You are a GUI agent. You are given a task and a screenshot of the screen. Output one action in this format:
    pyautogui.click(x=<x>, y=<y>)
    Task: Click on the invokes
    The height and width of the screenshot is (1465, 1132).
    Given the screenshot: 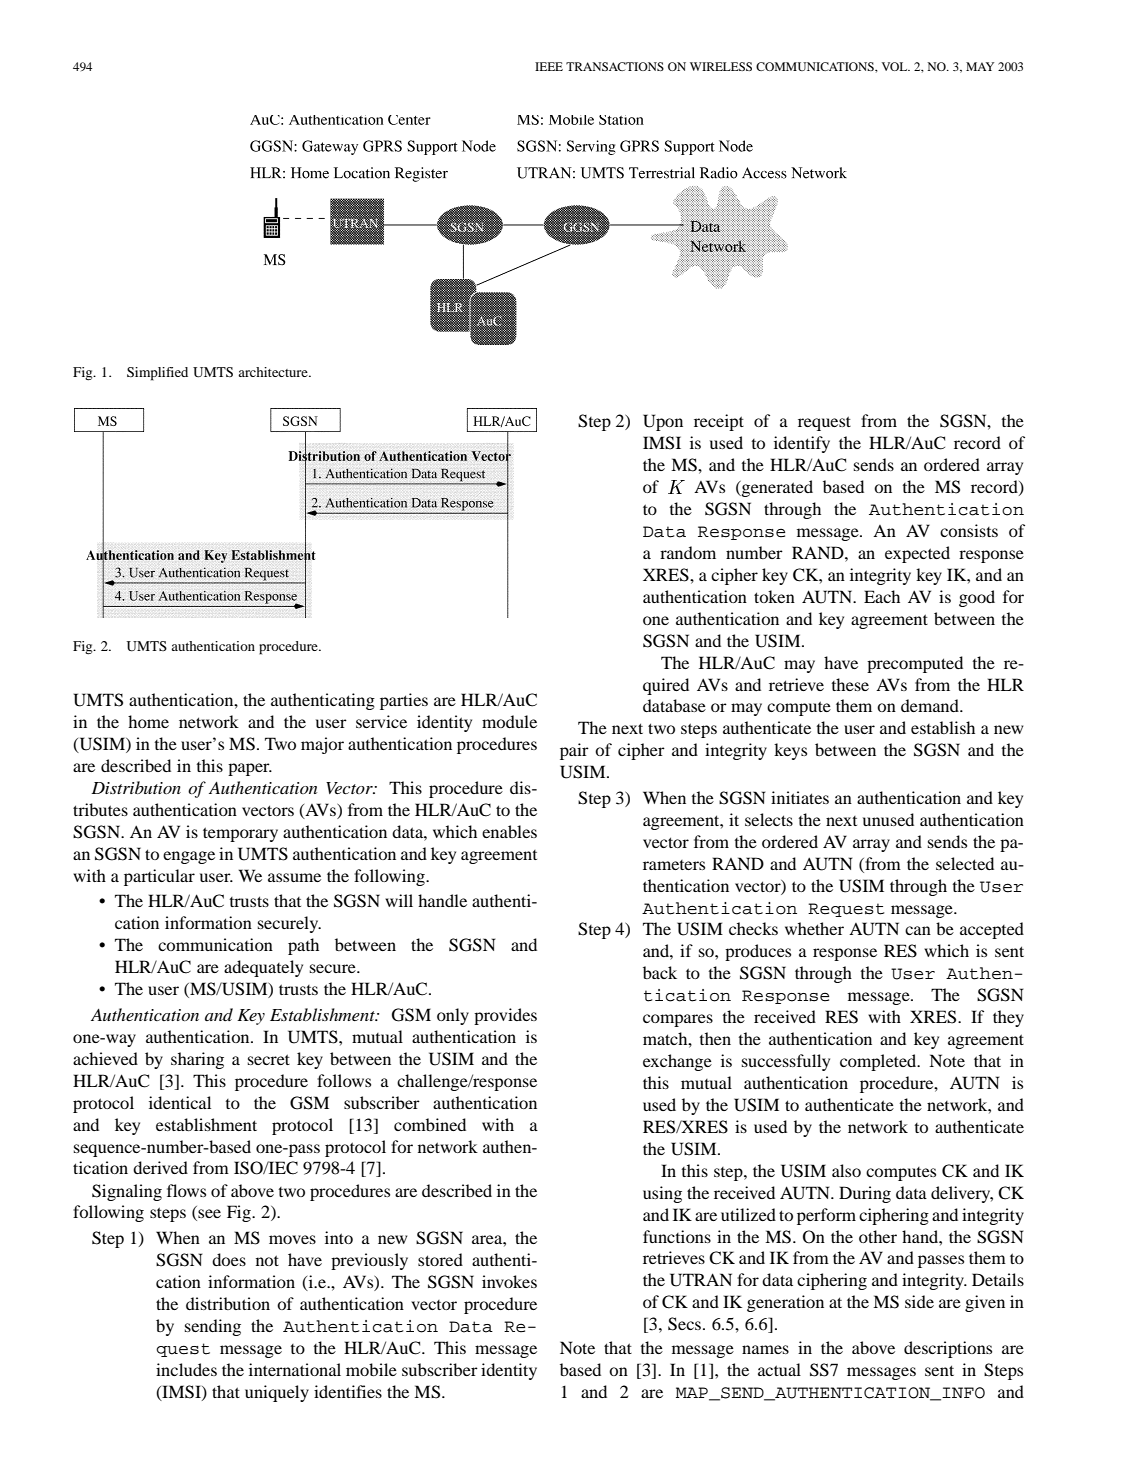 What is the action you would take?
    pyautogui.click(x=509, y=1281)
